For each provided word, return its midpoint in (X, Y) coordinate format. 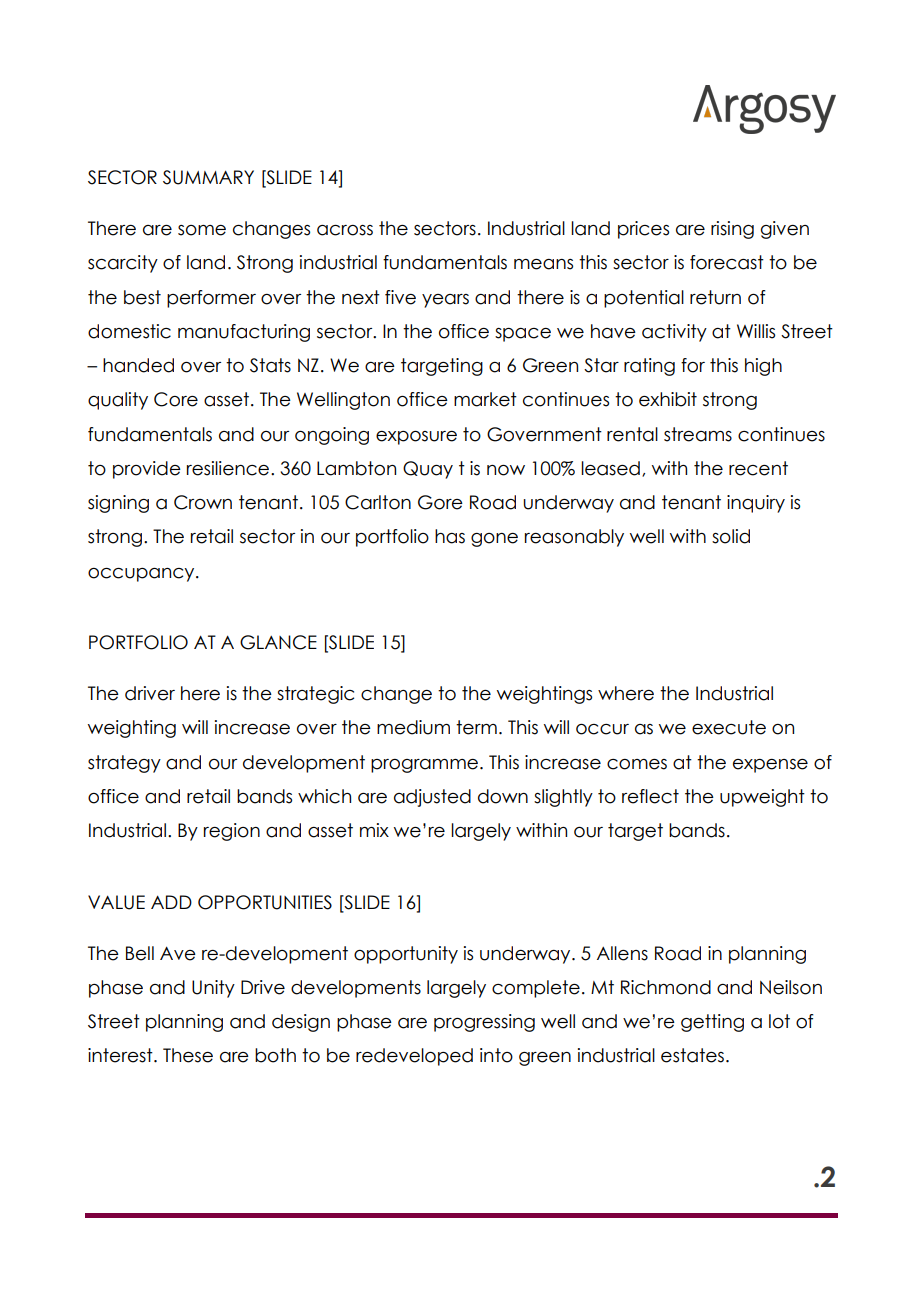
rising (732, 230)
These (188, 1055)
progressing (484, 1023)
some (202, 230)
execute (729, 727)
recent (758, 468)
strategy (124, 764)
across (345, 230)
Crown (203, 502)
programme (424, 766)
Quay (428, 470)
